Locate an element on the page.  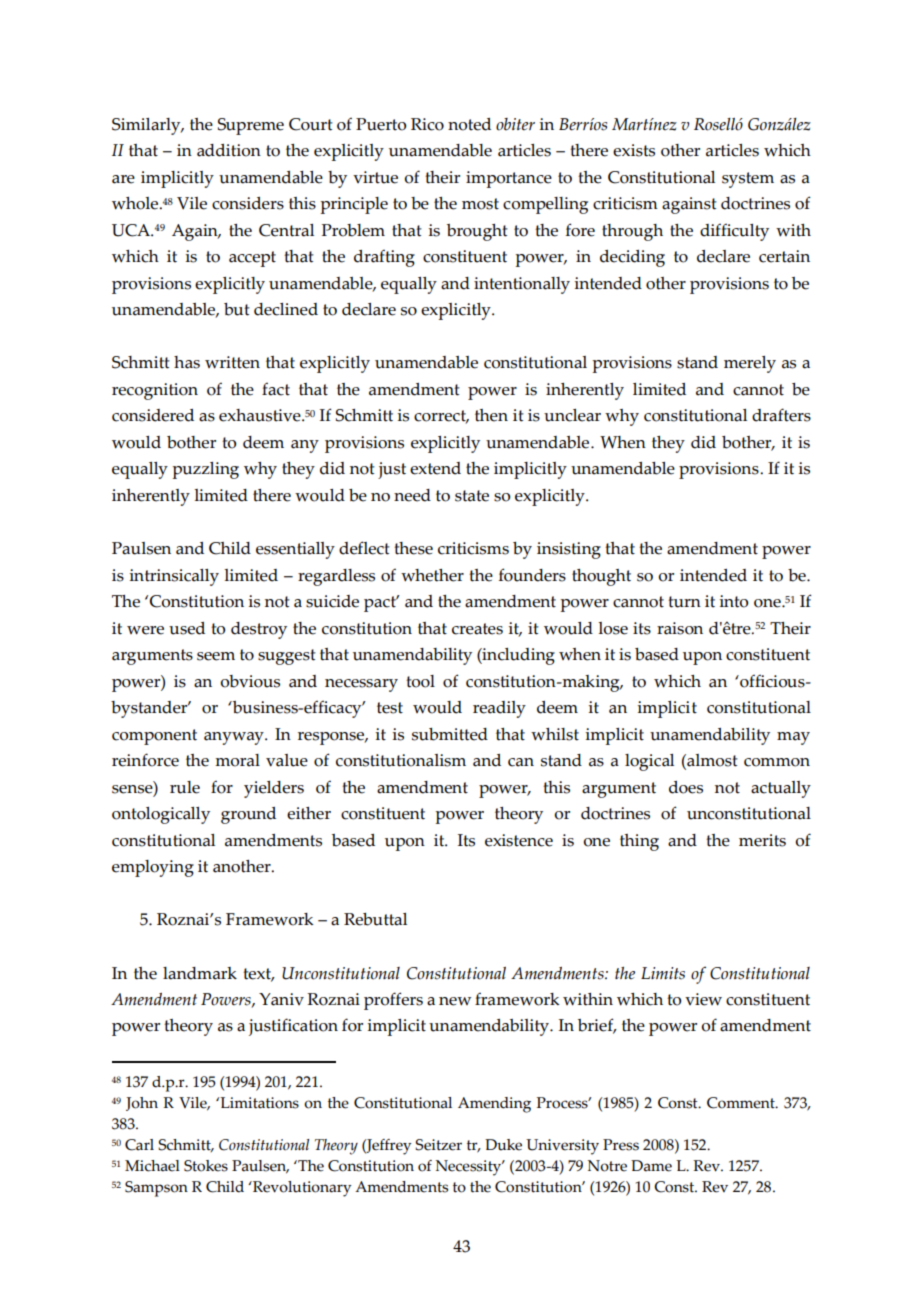
Stokes is located at coordinates (206, 1166).
